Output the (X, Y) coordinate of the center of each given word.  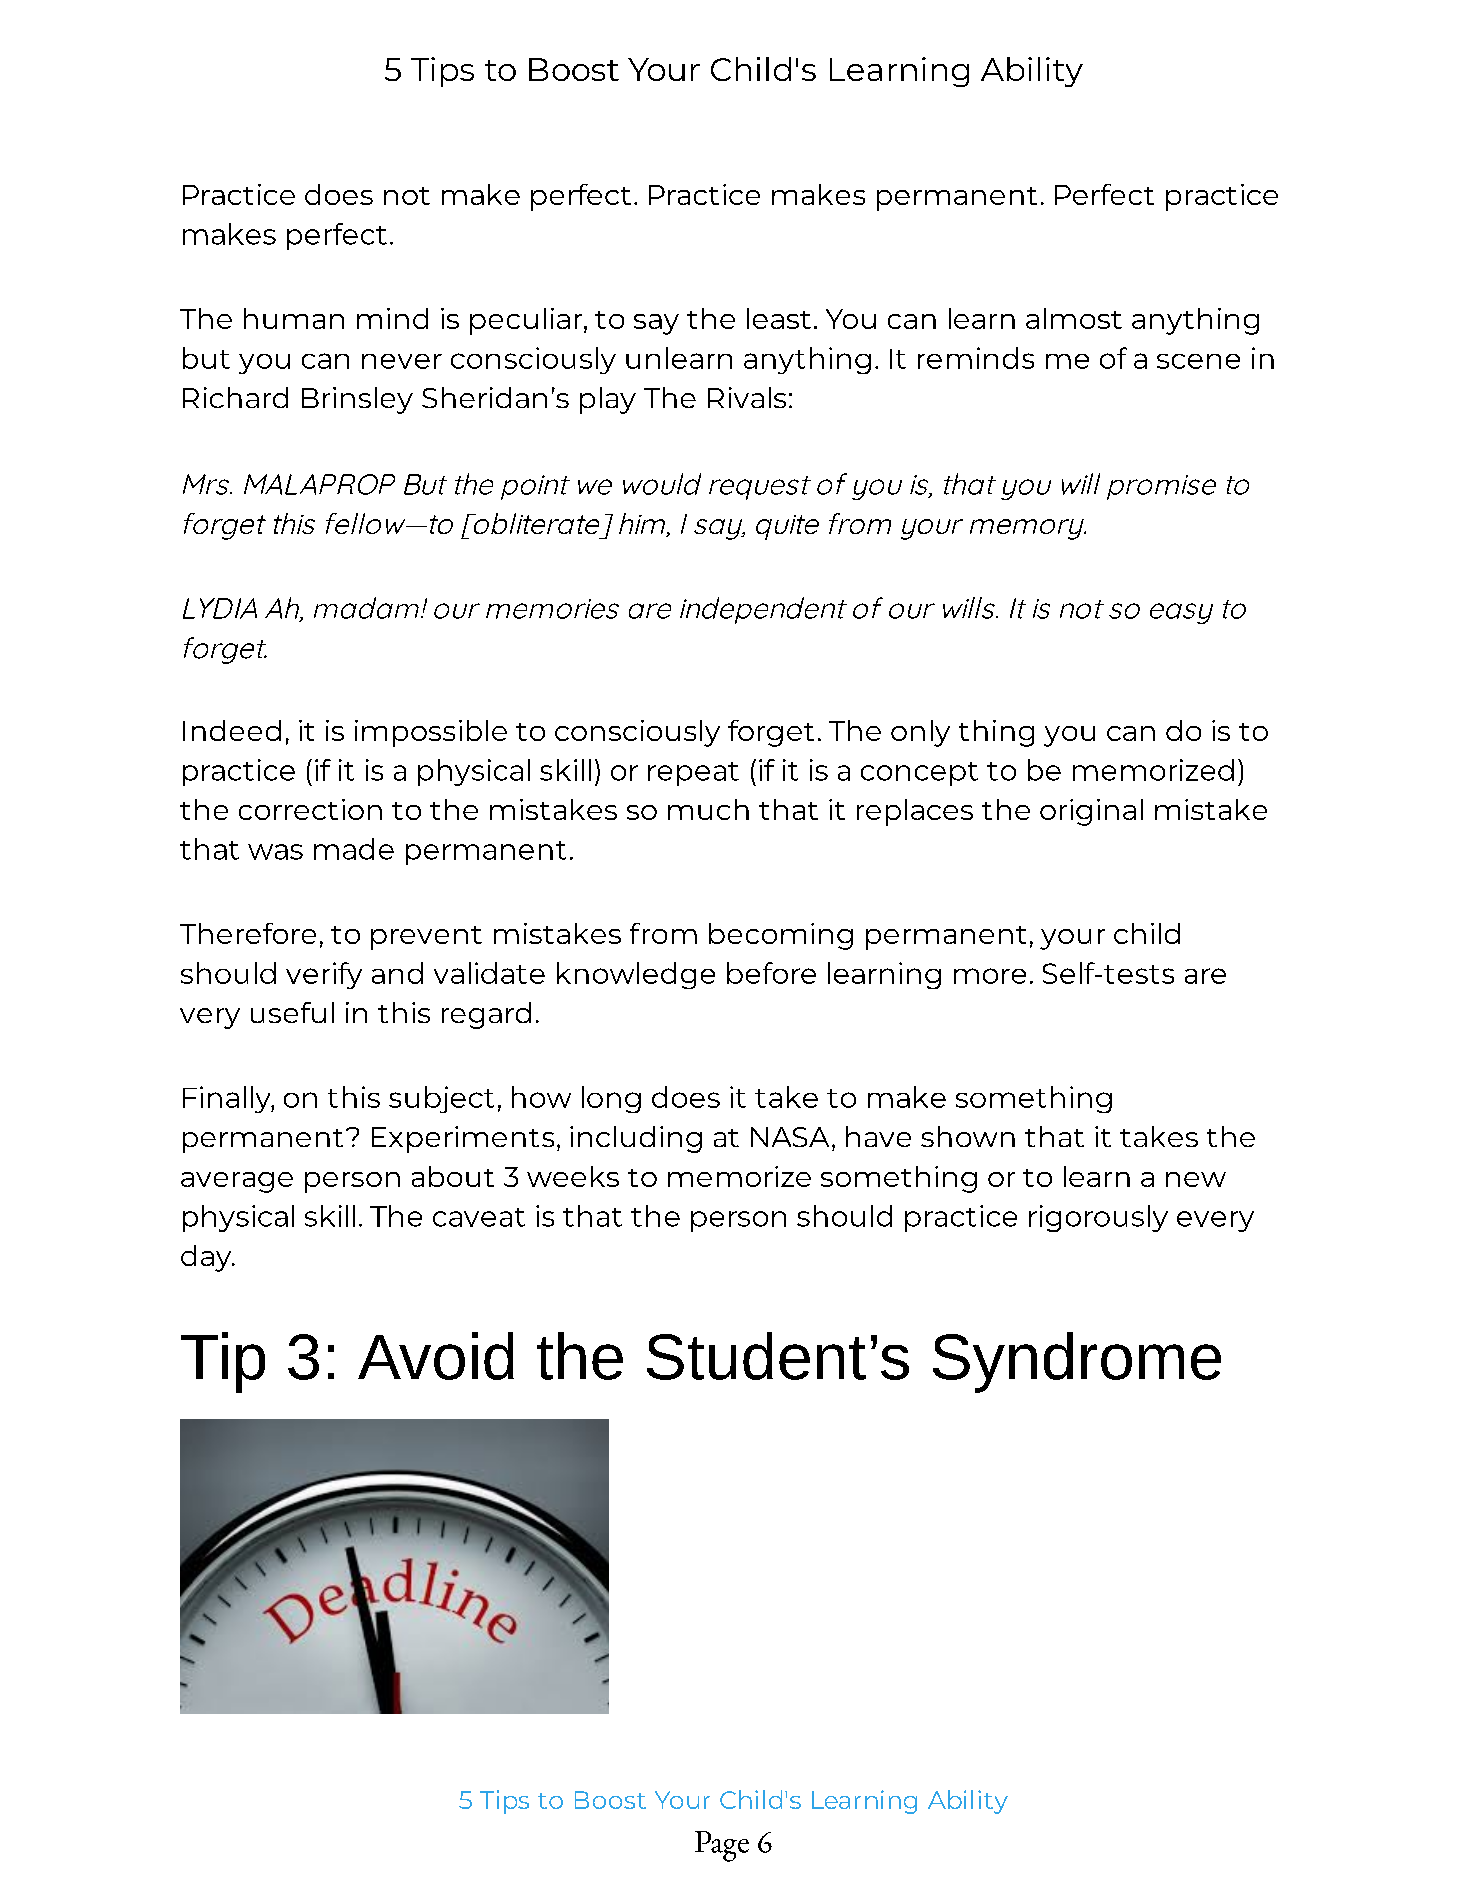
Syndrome (1077, 1362)
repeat (693, 774)
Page (722, 1846)
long (611, 1099)
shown (968, 1136)
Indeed (232, 730)
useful (292, 1012)
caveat (479, 1217)
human (294, 318)
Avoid (436, 1356)
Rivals (747, 397)
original (1091, 812)
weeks (573, 1176)
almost (1074, 318)
